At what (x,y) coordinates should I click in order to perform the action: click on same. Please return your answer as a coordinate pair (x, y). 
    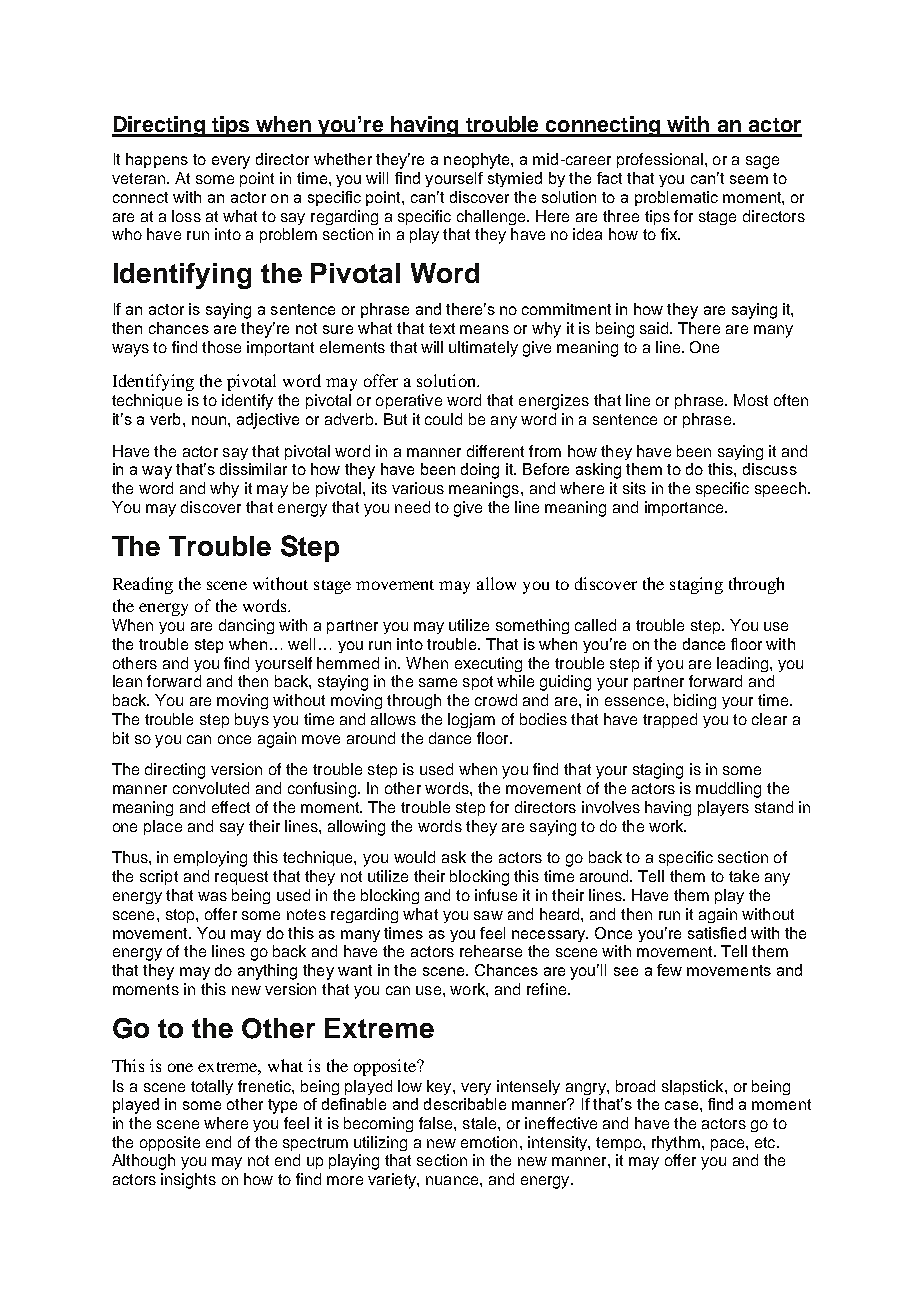
    Looking at the image, I should click on (438, 682).
